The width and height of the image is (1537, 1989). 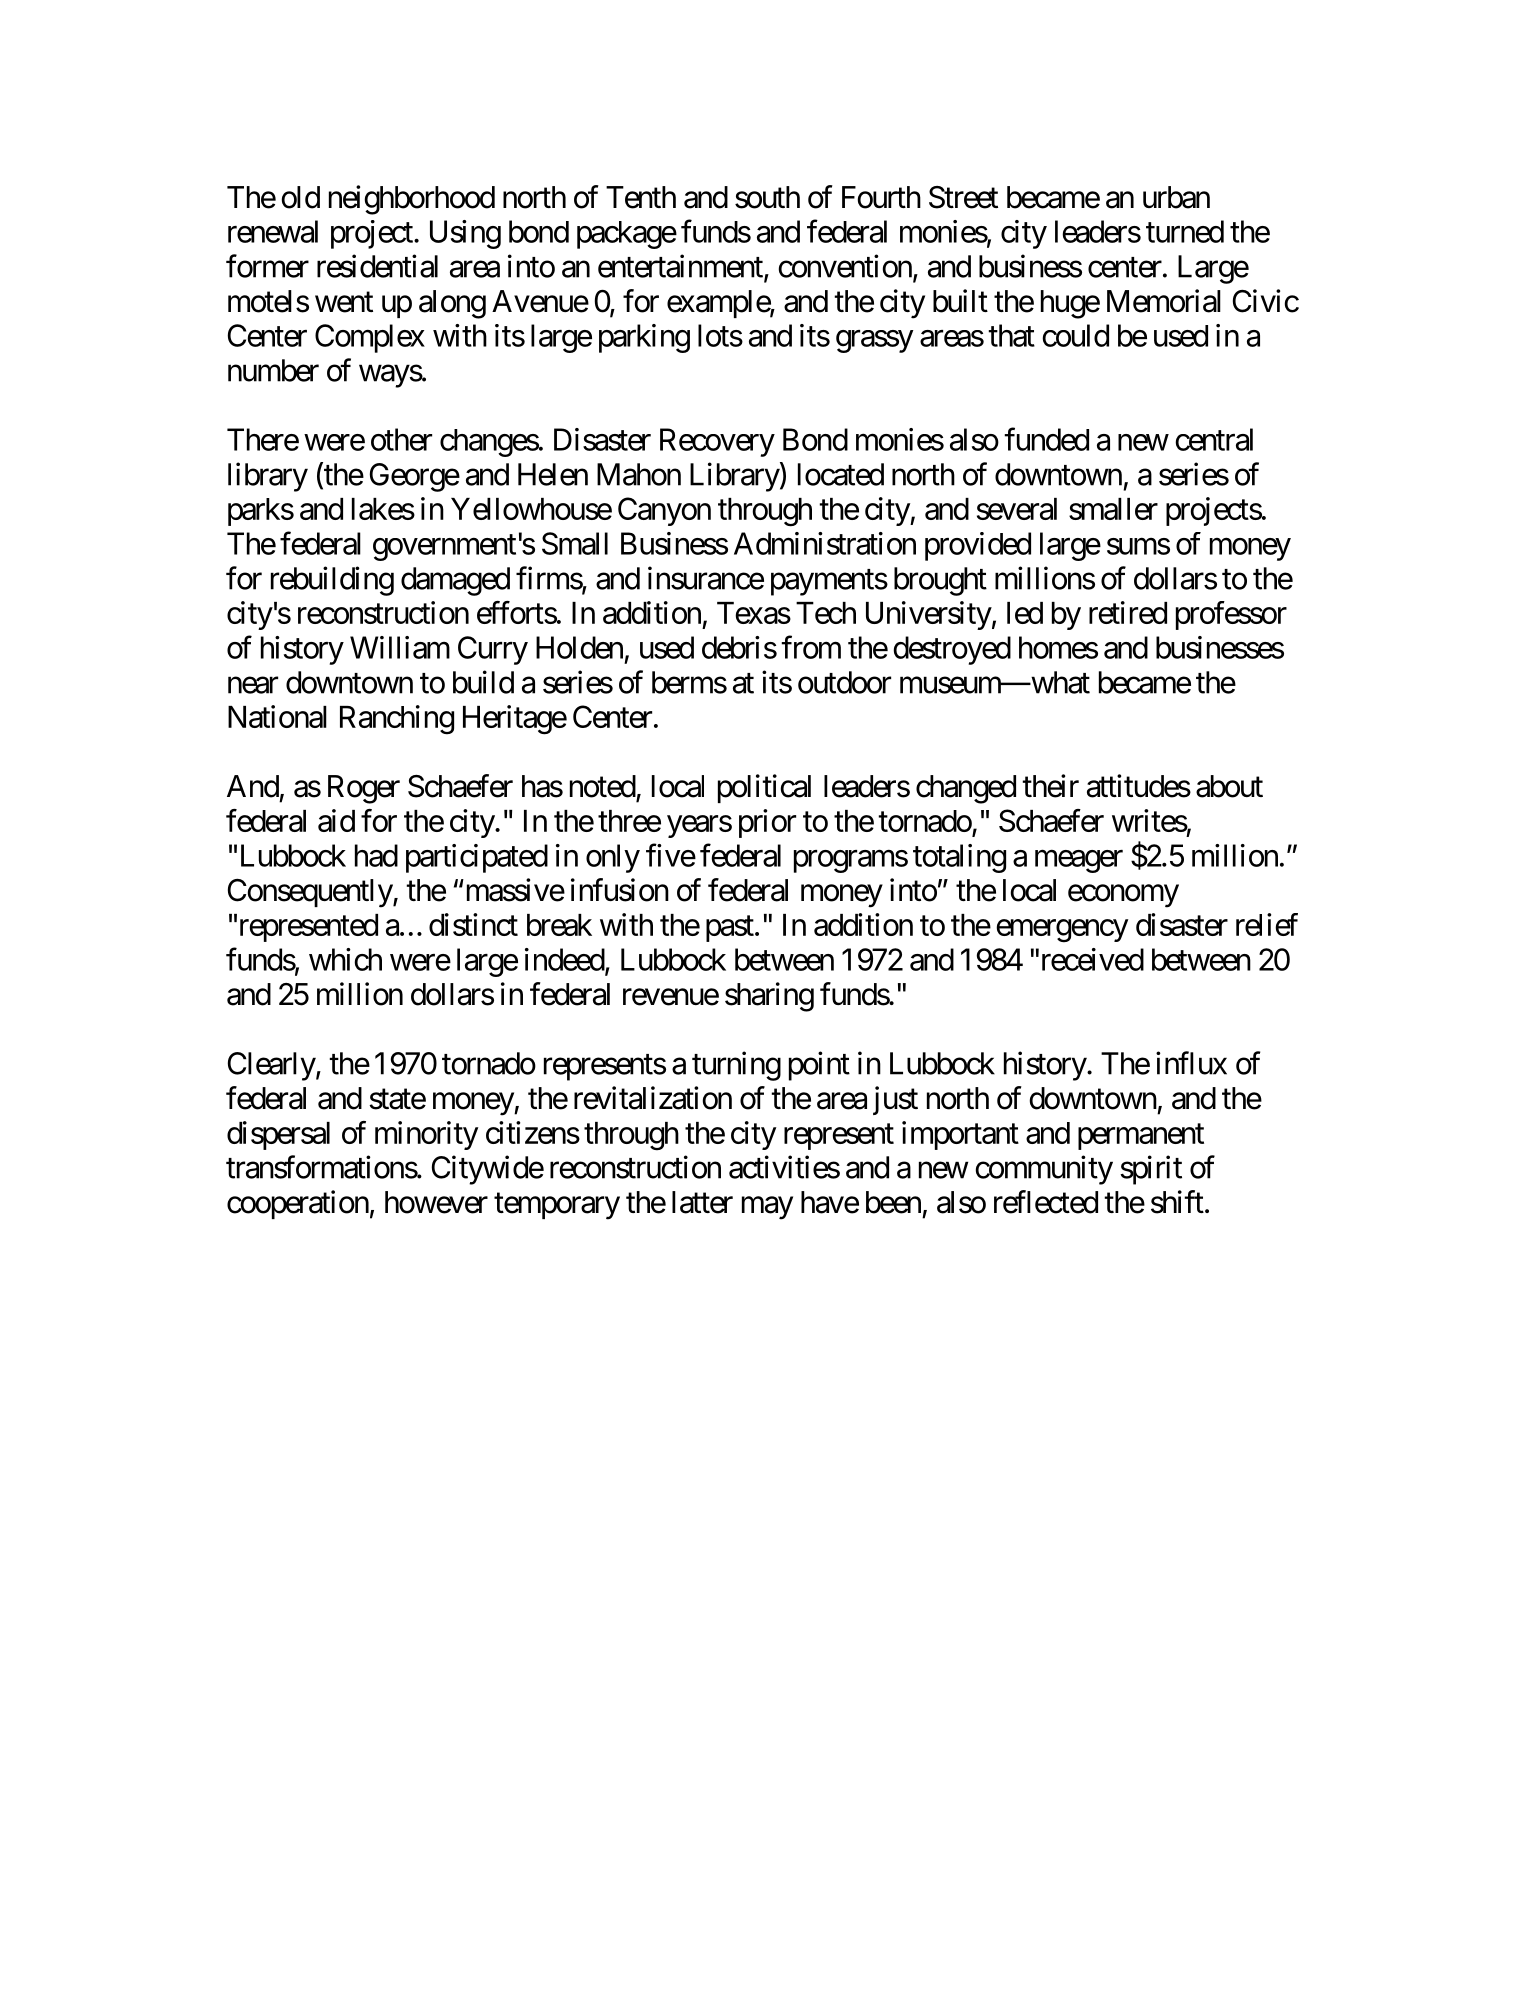 What do you see at coordinates (1151, 1170) in the image?
I see `spirit` at bounding box center [1151, 1170].
